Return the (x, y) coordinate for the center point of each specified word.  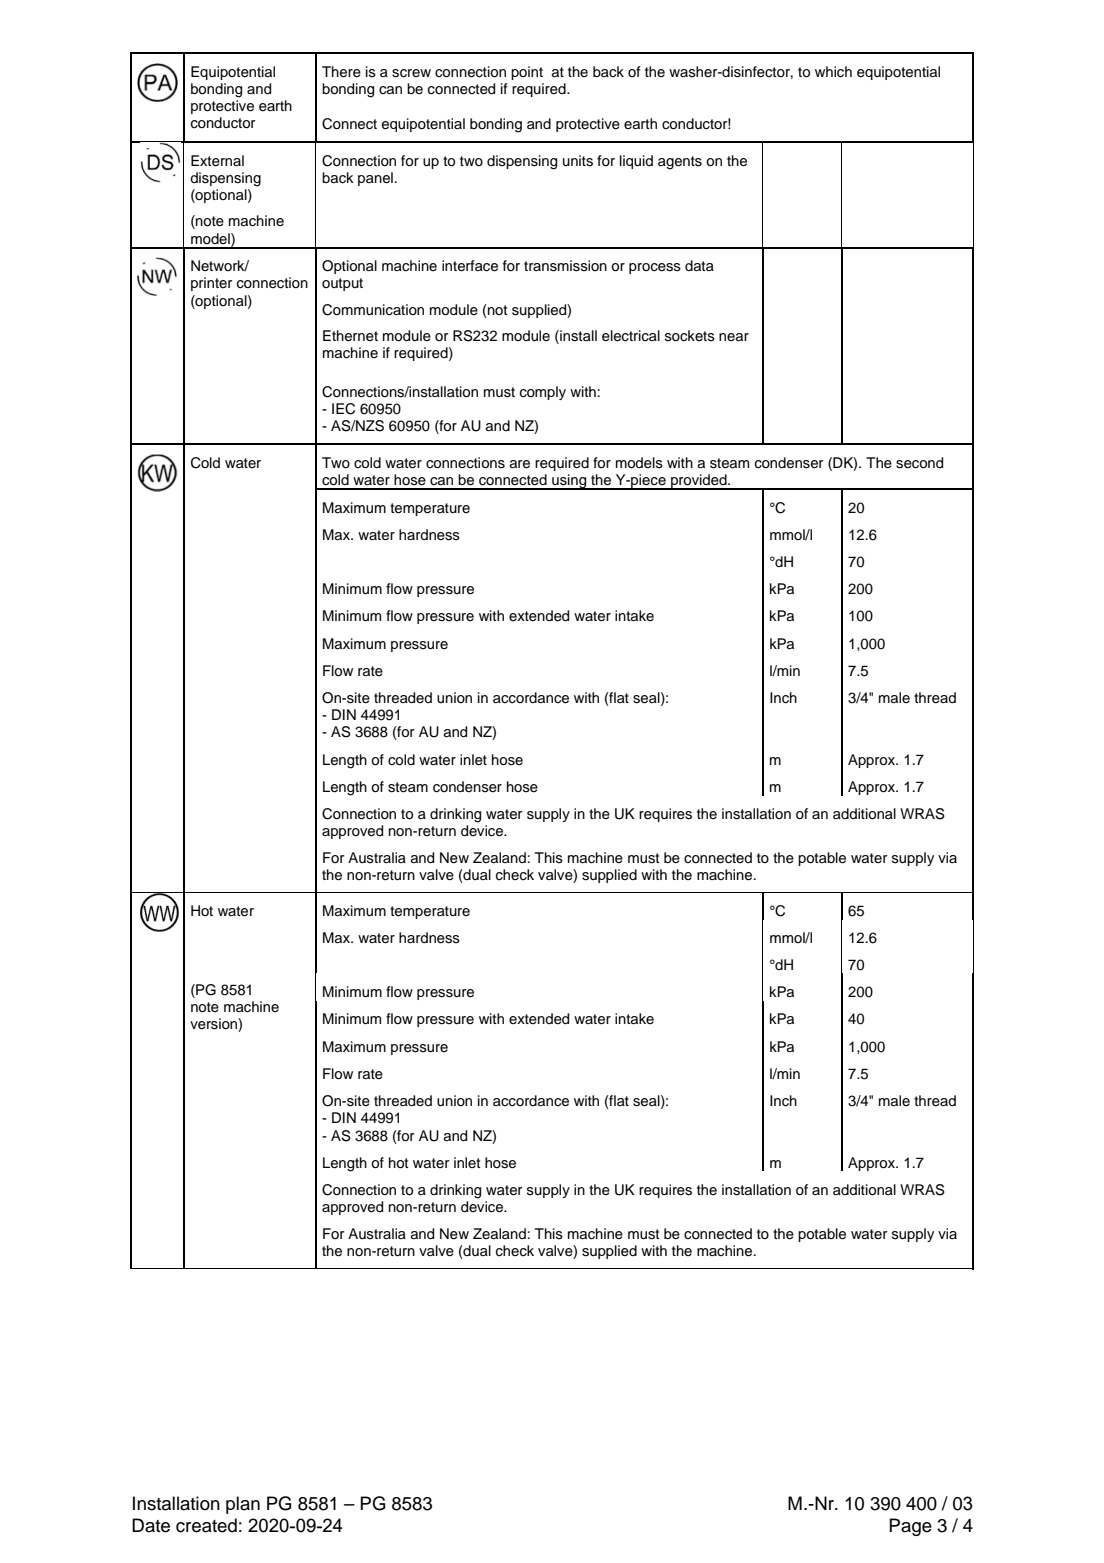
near (734, 337)
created (206, 1525)
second (919, 463)
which (833, 72)
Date (151, 1525)
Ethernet (350, 336)
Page (910, 1527)
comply (543, 393)
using (569, 482)
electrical (631, 336)
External (217, 161)
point (527, 73)
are (520, 464)
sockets (690, 336)
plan (243, 1505)
